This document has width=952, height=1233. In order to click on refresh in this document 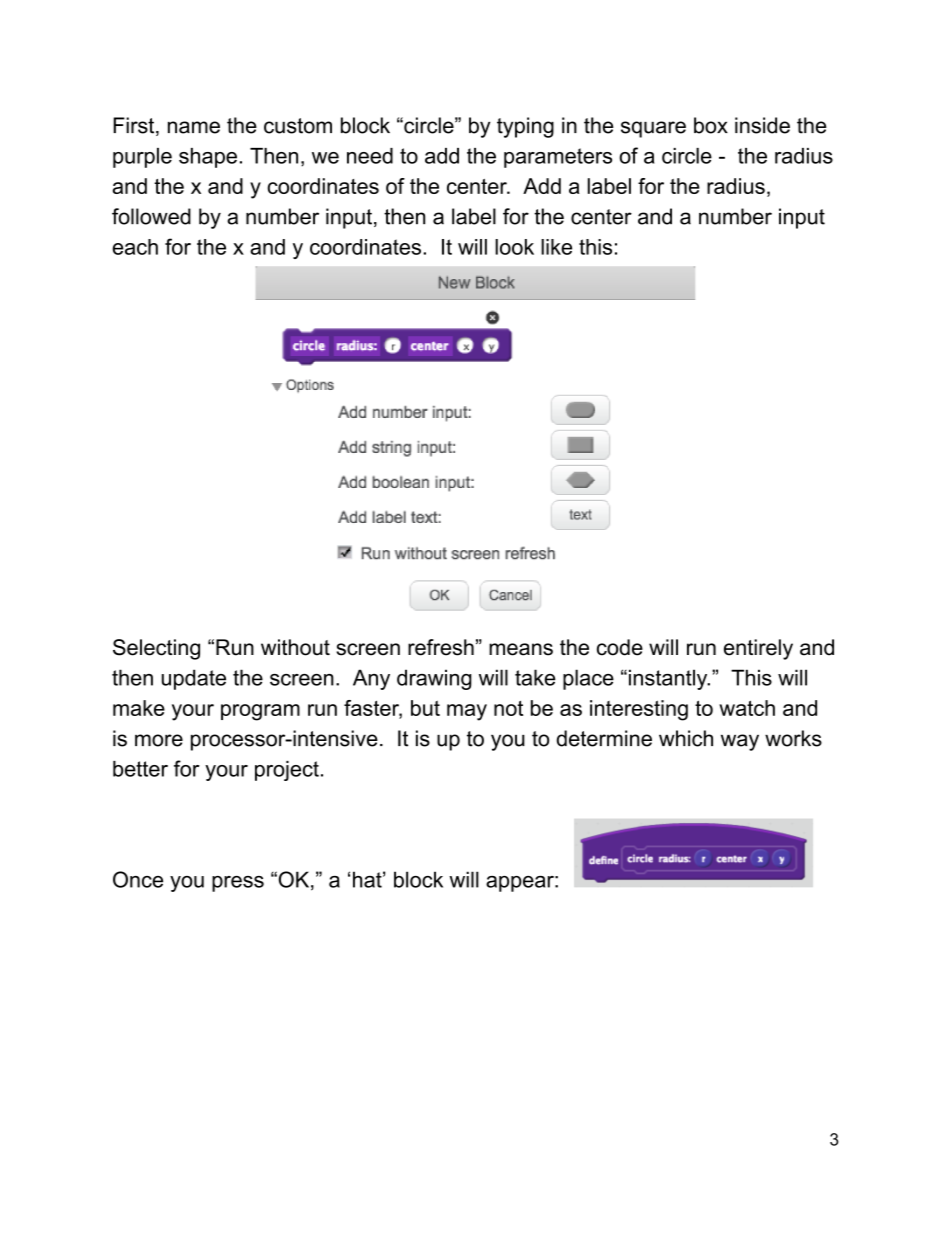, I will do `click(441, 647)`.
